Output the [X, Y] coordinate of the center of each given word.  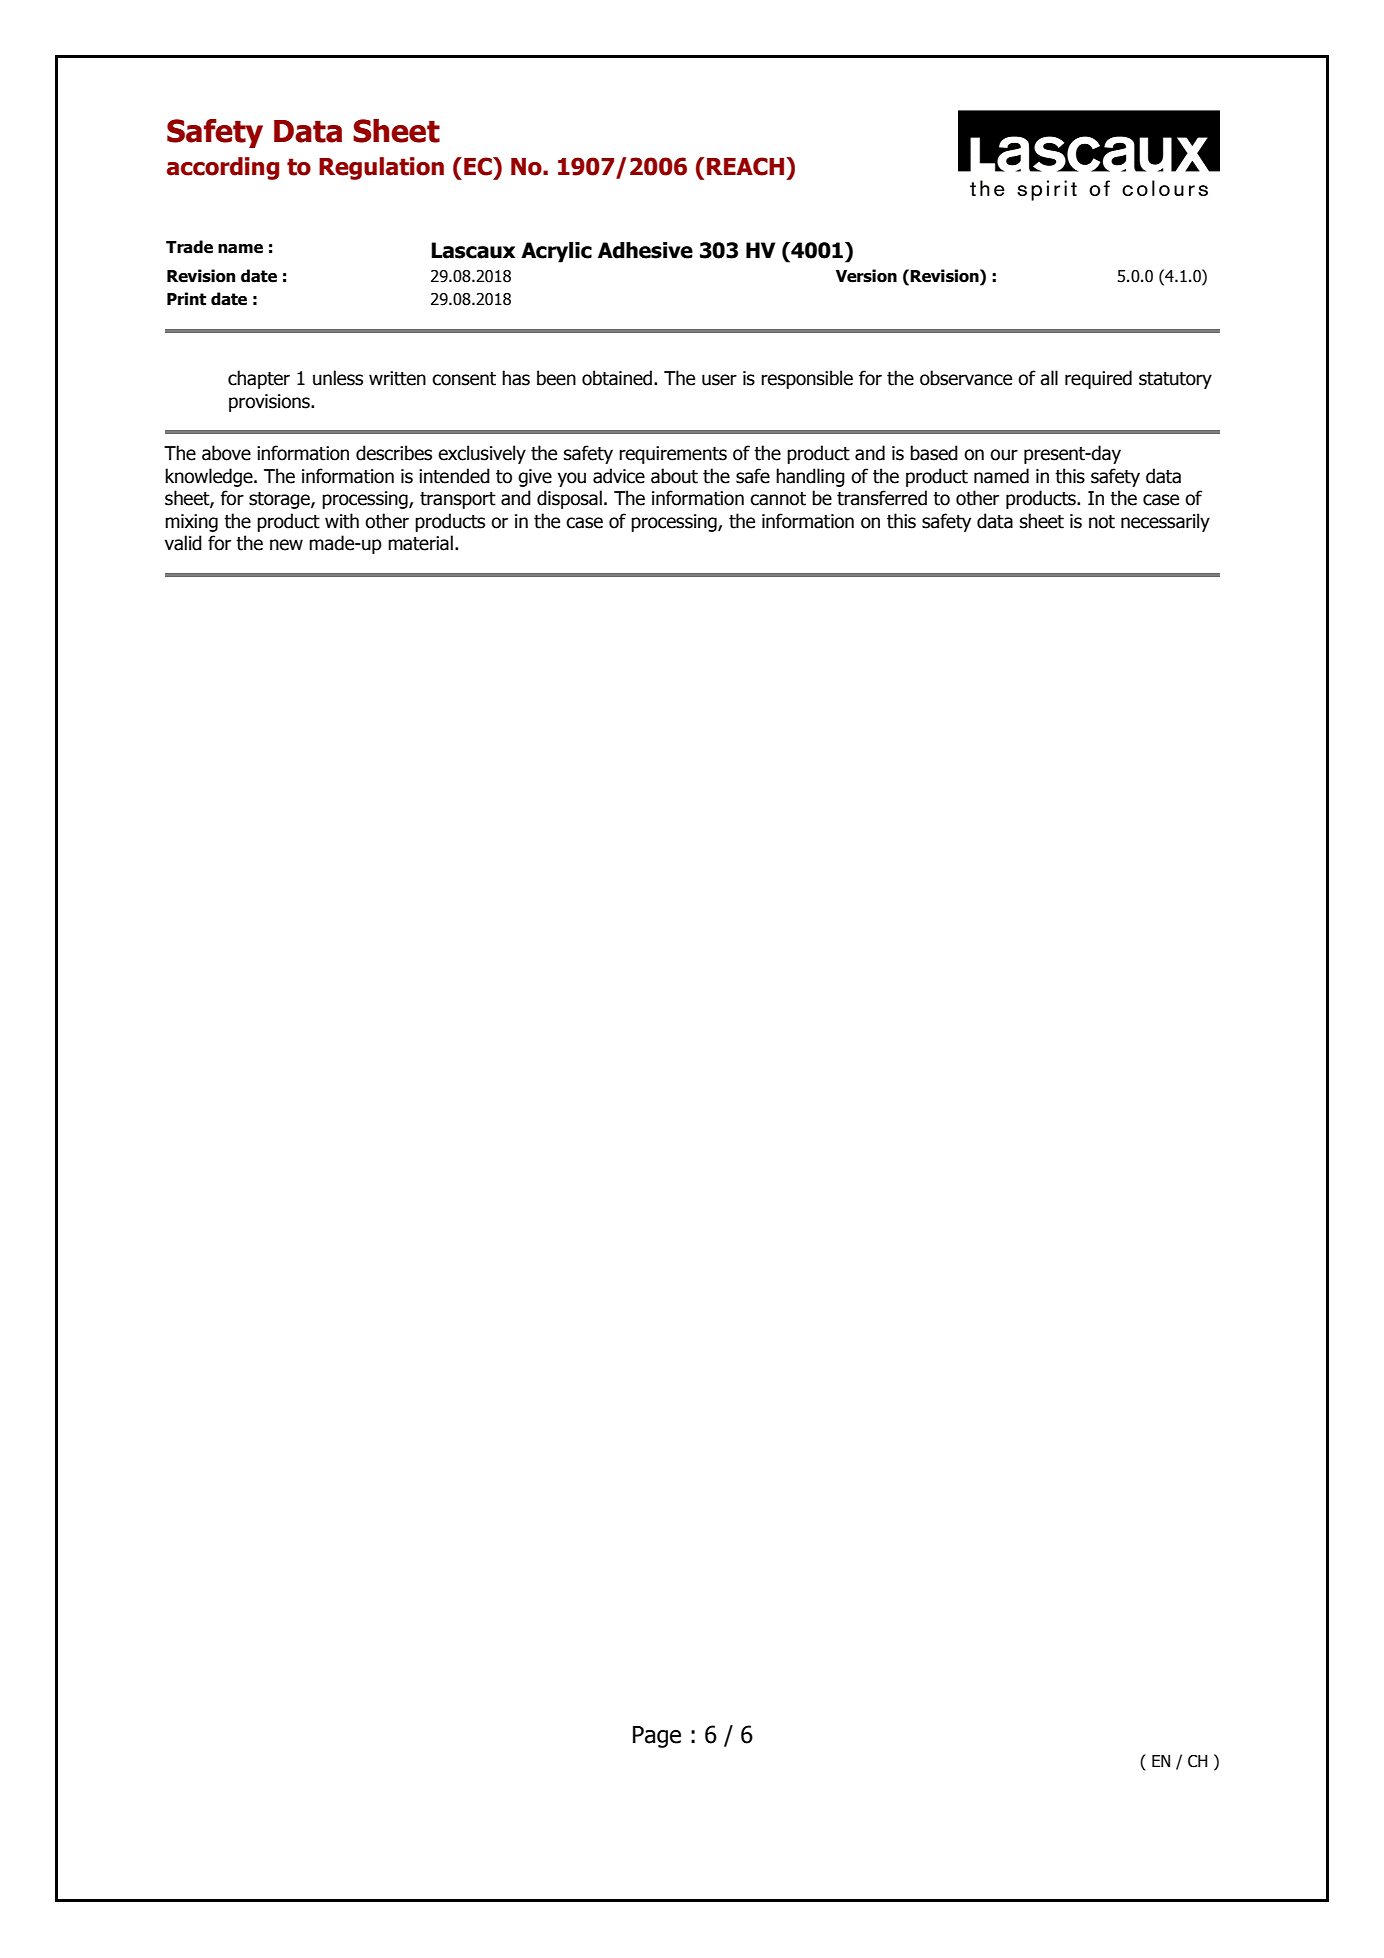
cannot [778, 499]
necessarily [1165, 522]
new [286, 545]
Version [866, 276]
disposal [569, 499]
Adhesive [645, 250]
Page [657, 1737]
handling [810, 477]
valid [183, 543]
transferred [882, 498]
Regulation [381, 168]
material [420, 543]
